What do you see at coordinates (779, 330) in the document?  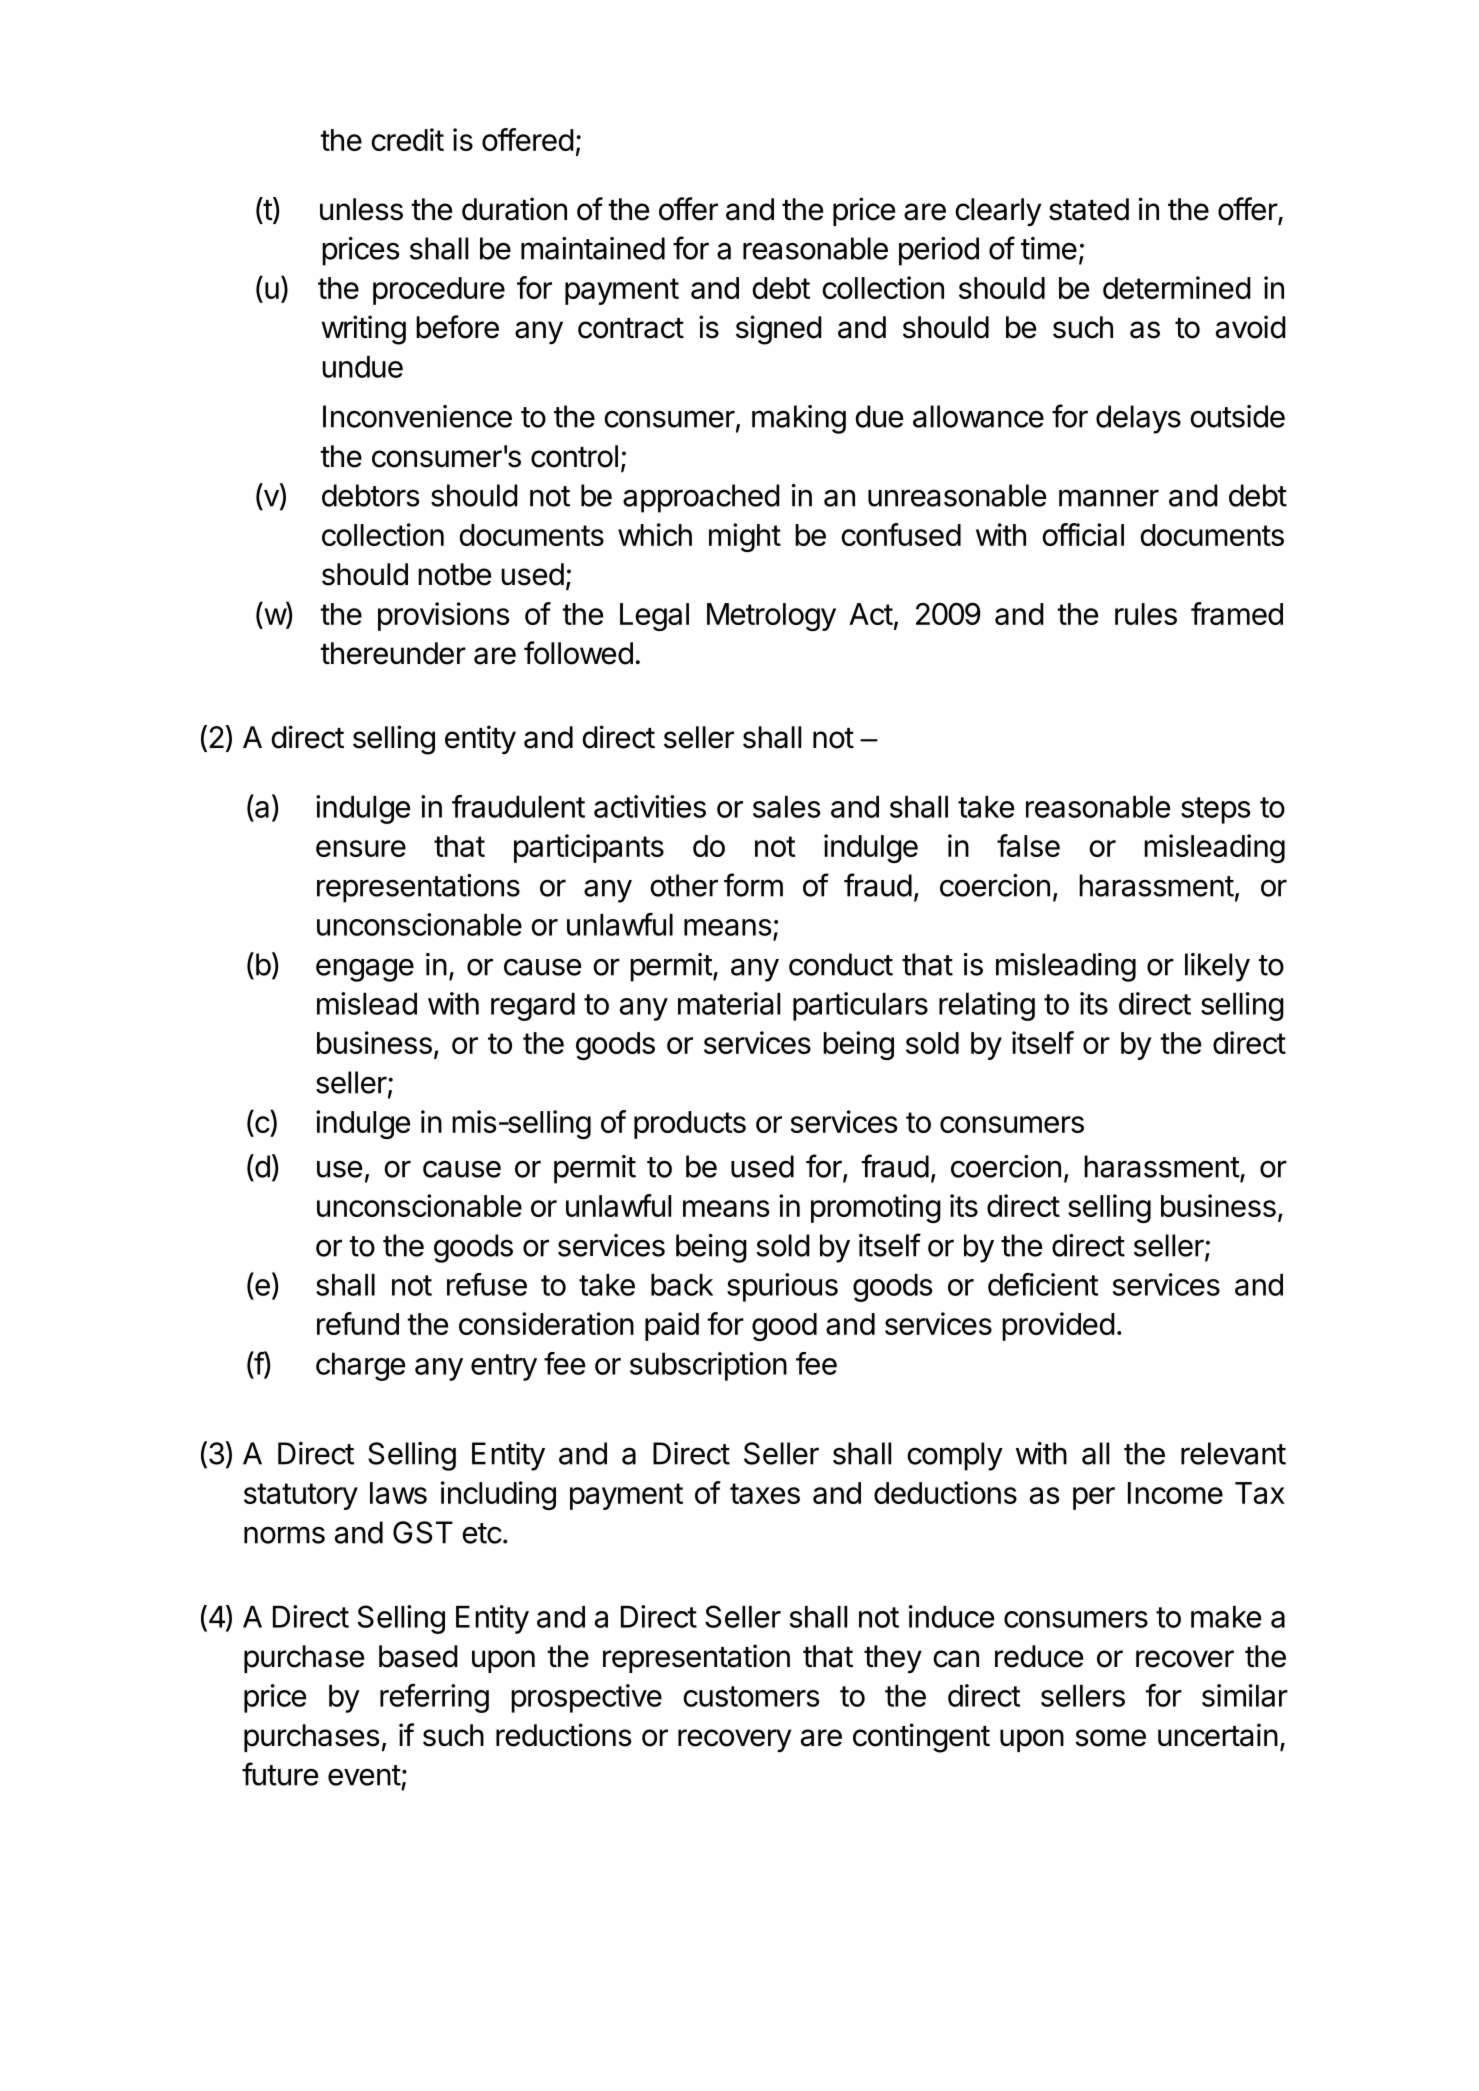 I see `signed` at bounding box center [779, 330].
